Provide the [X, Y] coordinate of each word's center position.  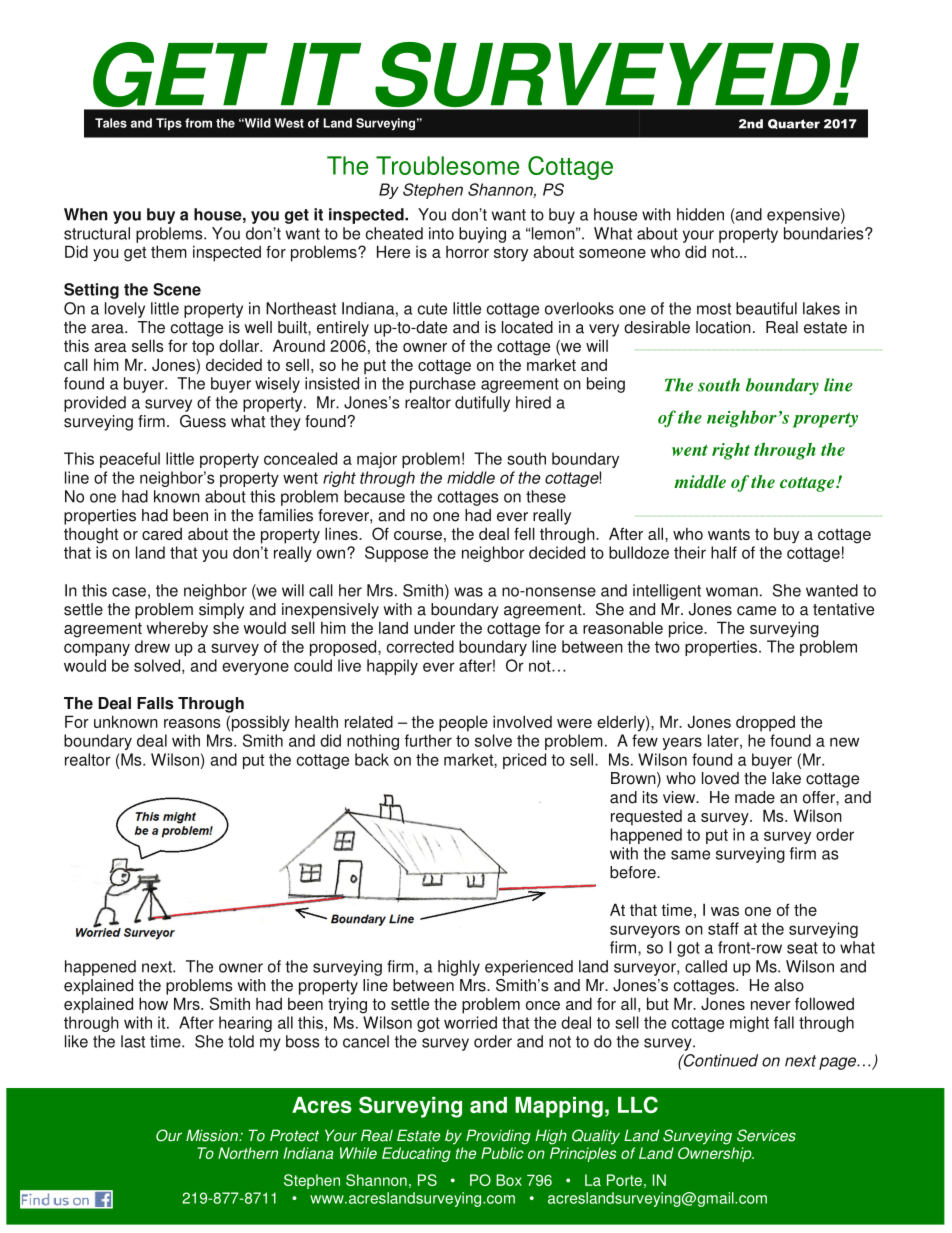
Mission [213, 1135]
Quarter [794, 124]
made [755, 797]
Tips [169, 124]
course [418, 535]
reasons [192, 723]
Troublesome [447, 165]
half [724, 552]
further [428, 740]
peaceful [130, 460]
